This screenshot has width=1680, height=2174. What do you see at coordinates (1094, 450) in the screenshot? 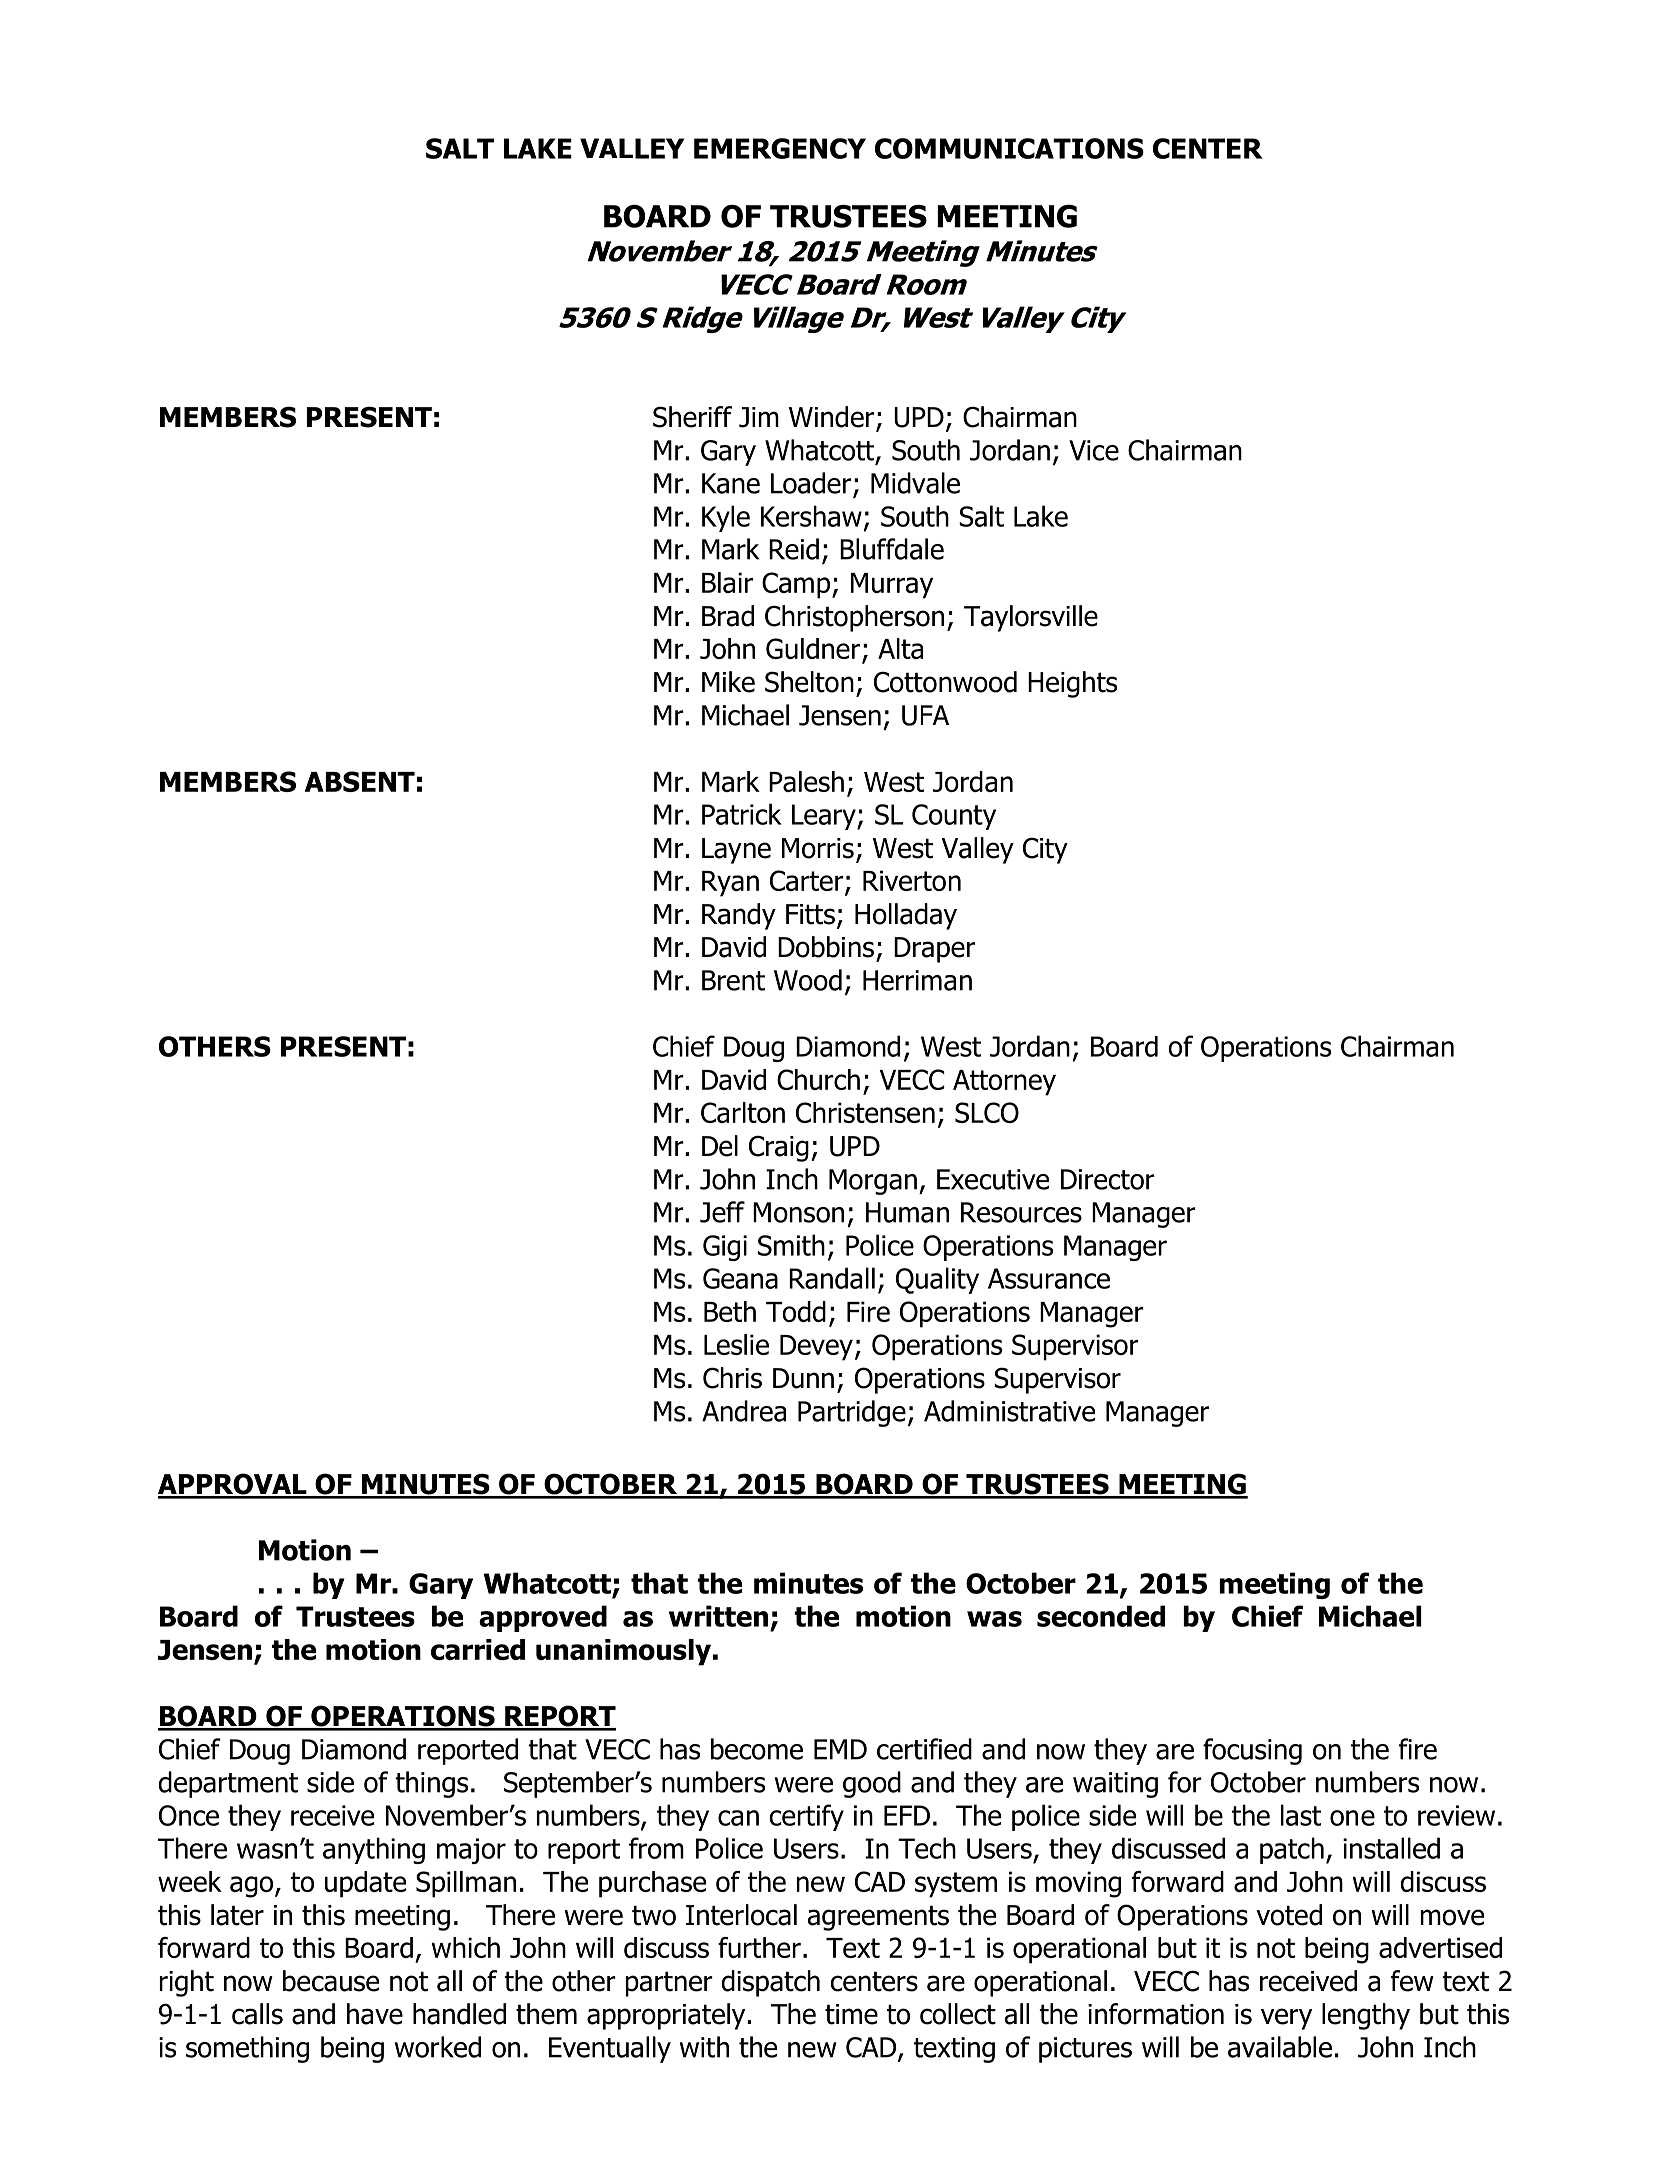
I see `Vice` at bounding box center [1094, 450].
